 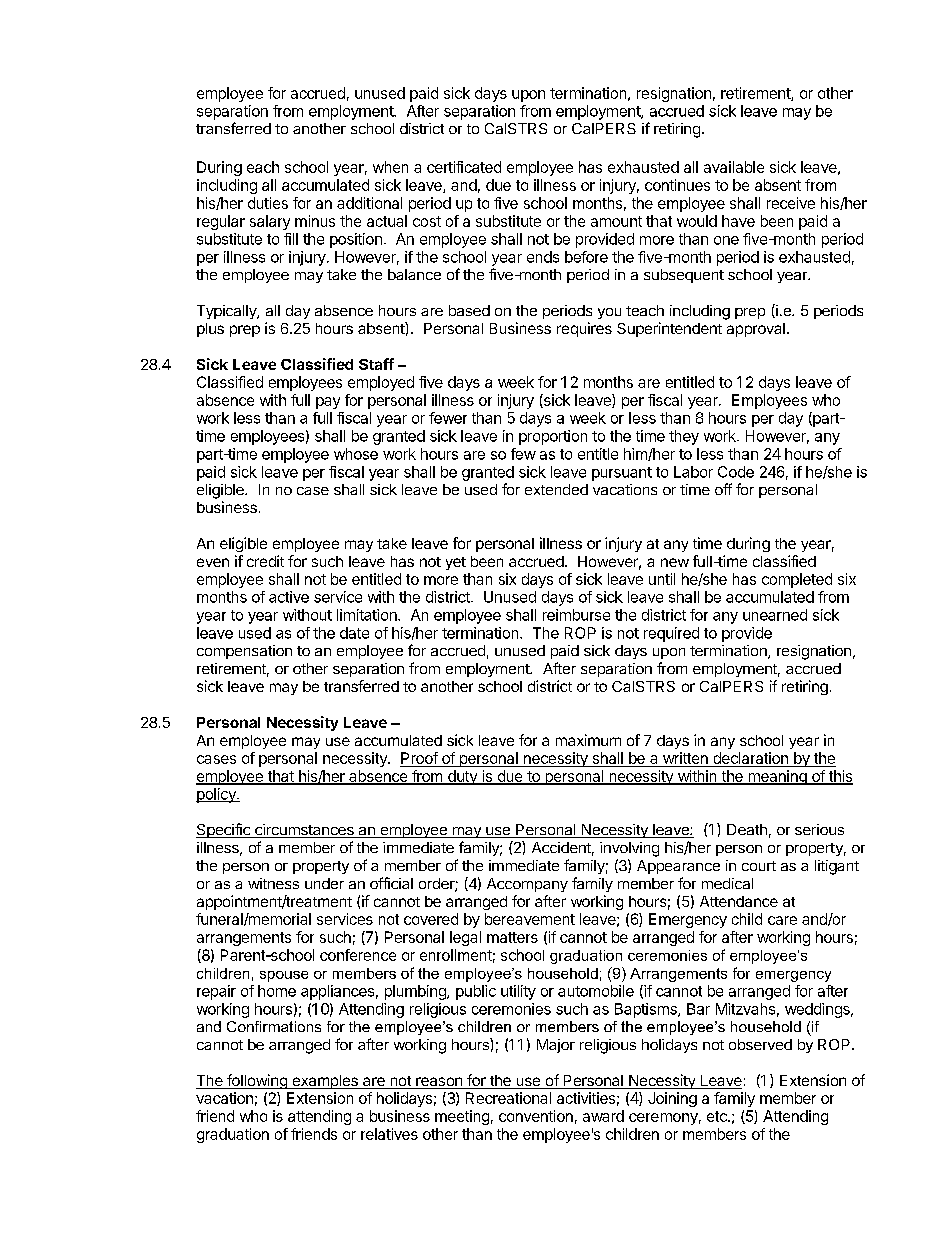 I want to click on unearned, so click(x=775, y=615).
